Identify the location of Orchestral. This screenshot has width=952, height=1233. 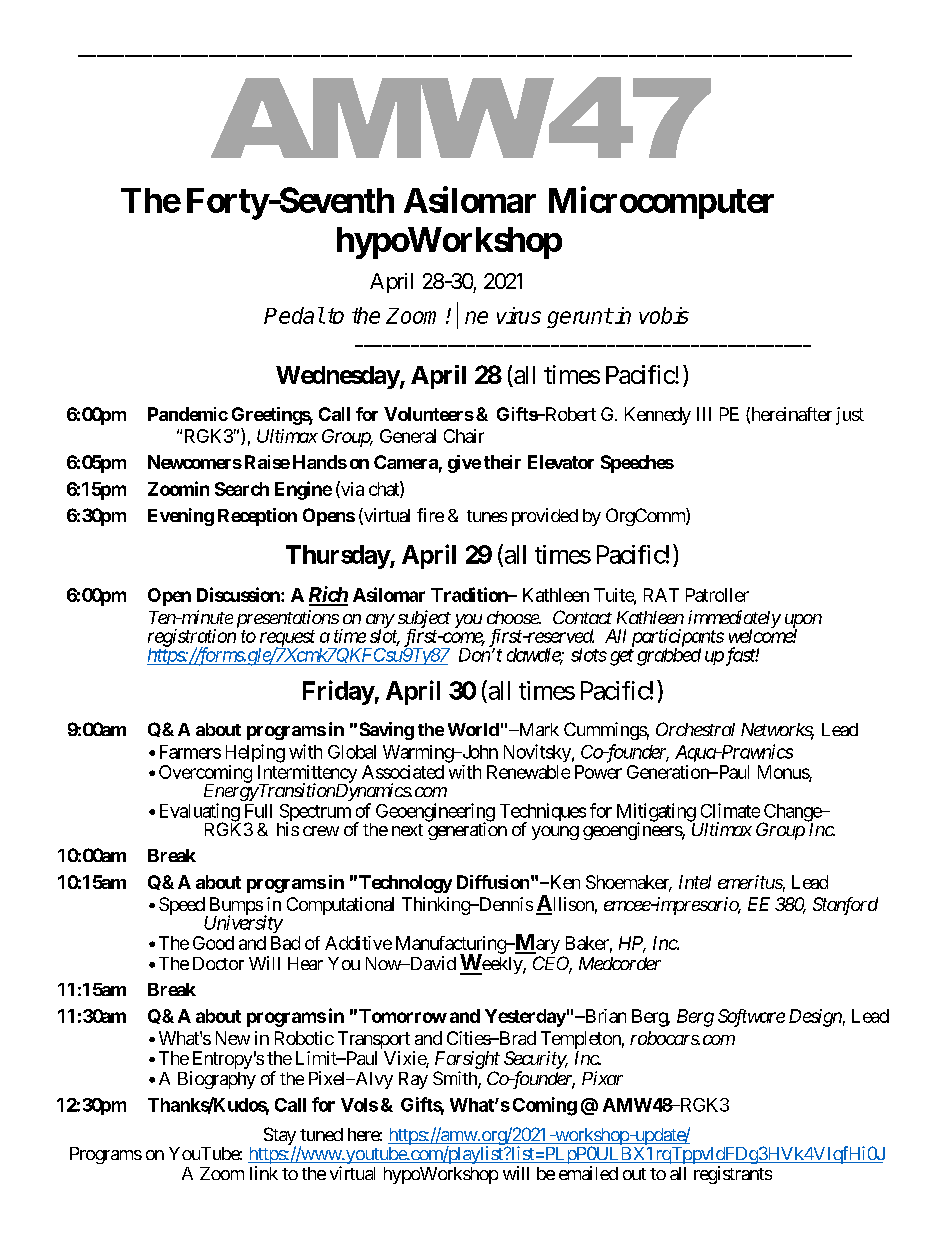
(695, 729).
